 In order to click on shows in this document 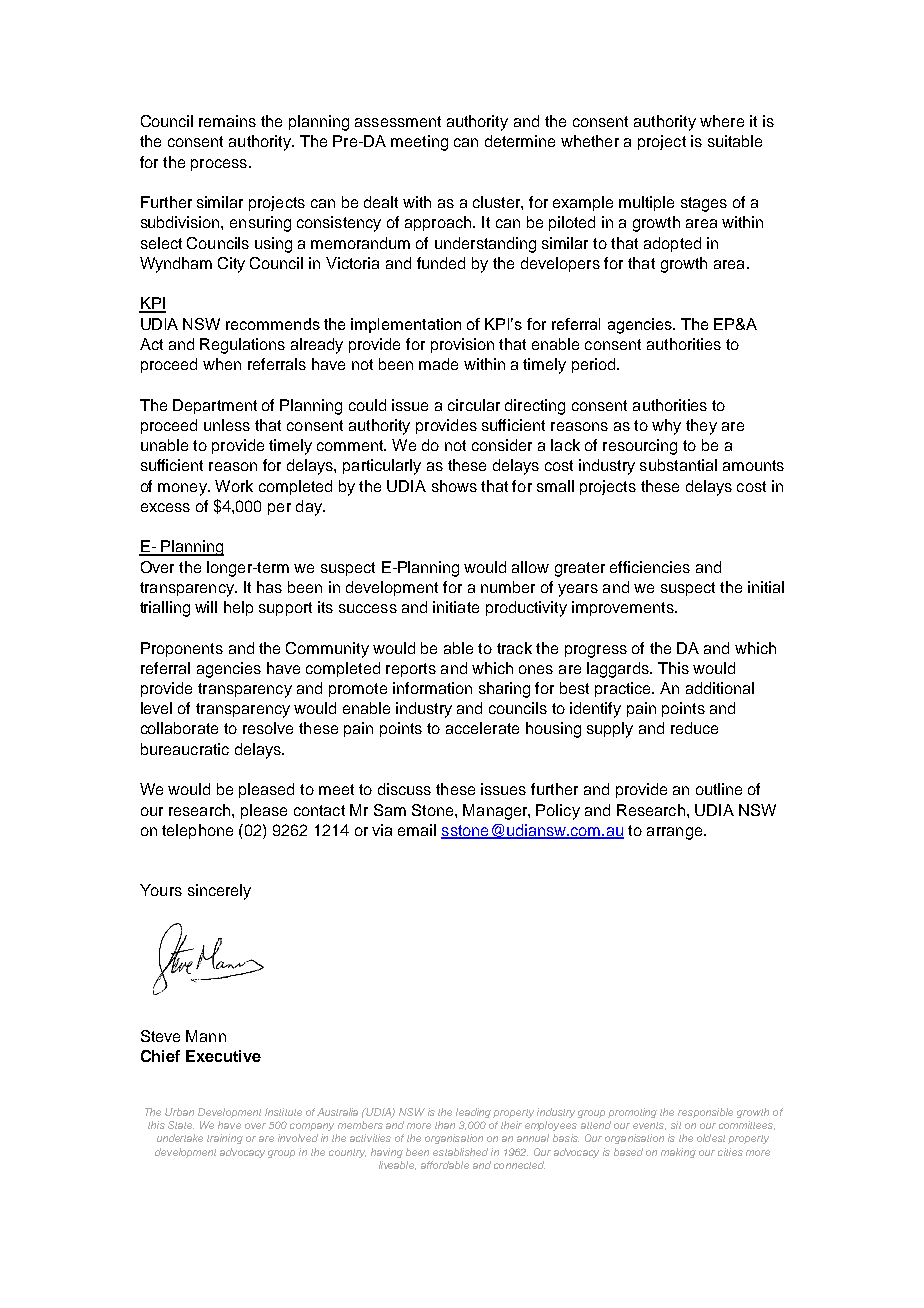, I will do `click(454, 486)`.
